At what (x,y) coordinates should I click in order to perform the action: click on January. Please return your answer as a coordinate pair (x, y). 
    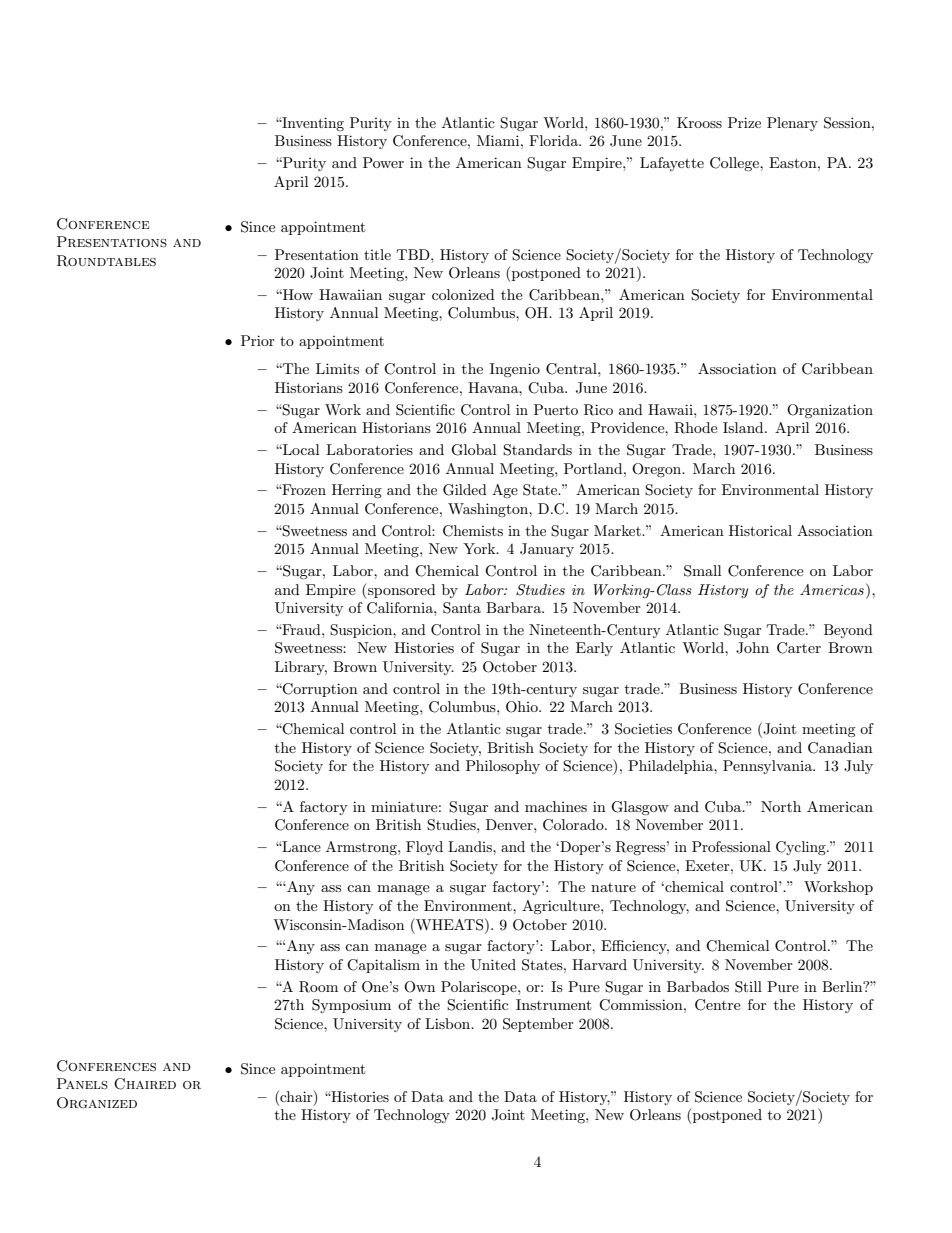
    Looking at the image, I should click on (547, 550).
